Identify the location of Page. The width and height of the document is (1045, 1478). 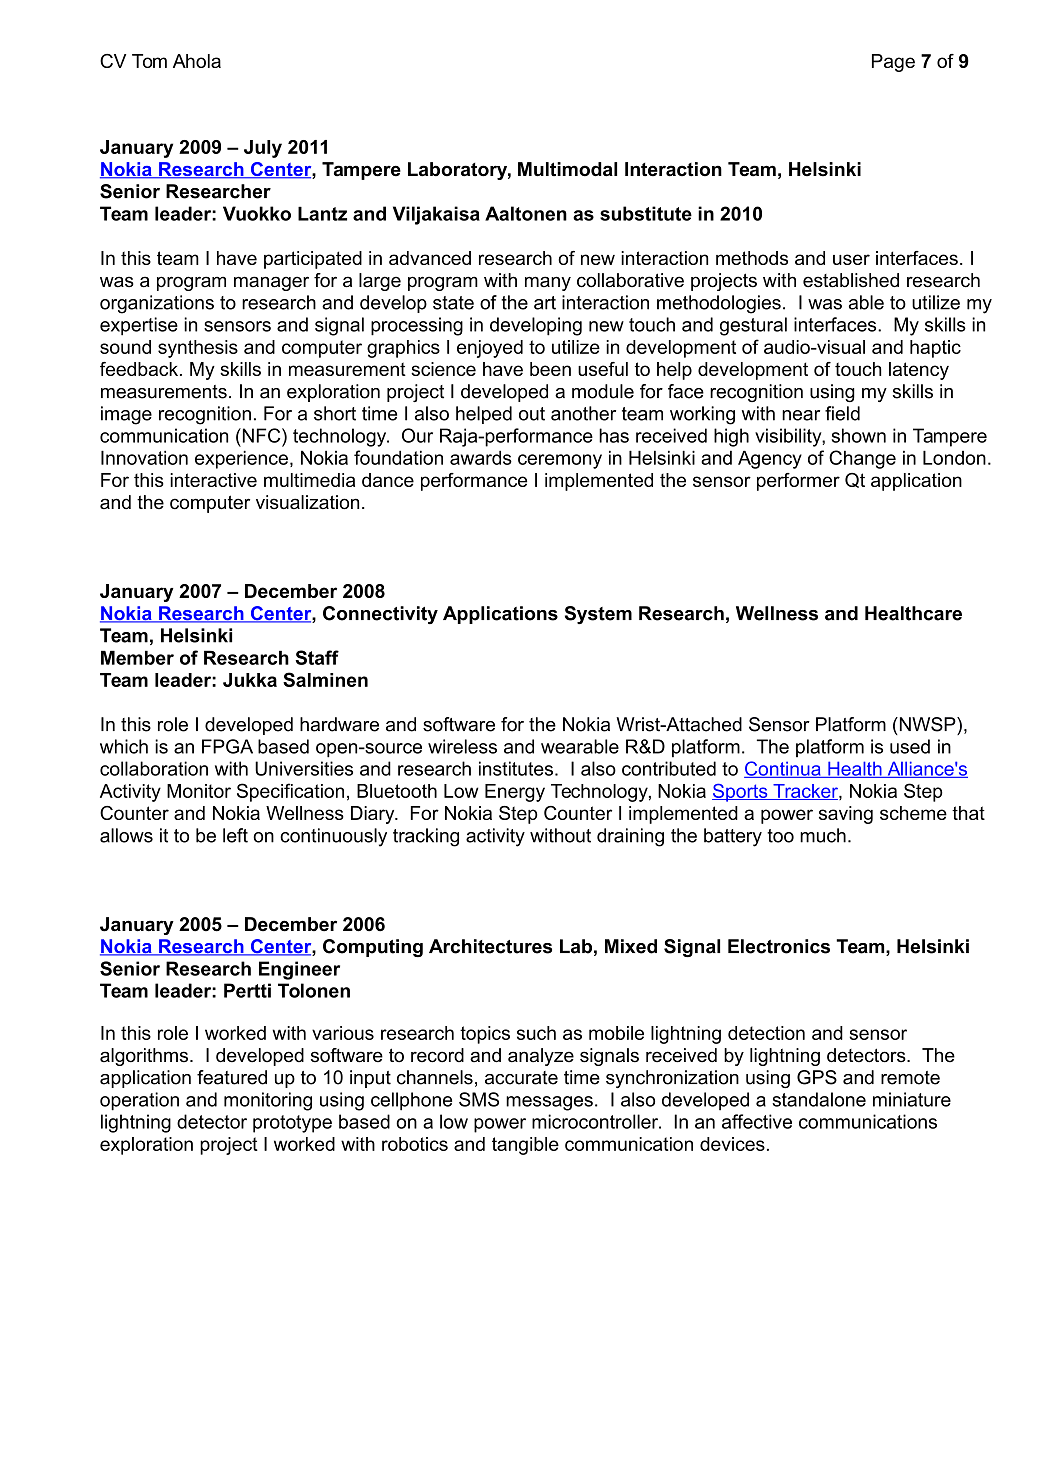
(893, 63).
